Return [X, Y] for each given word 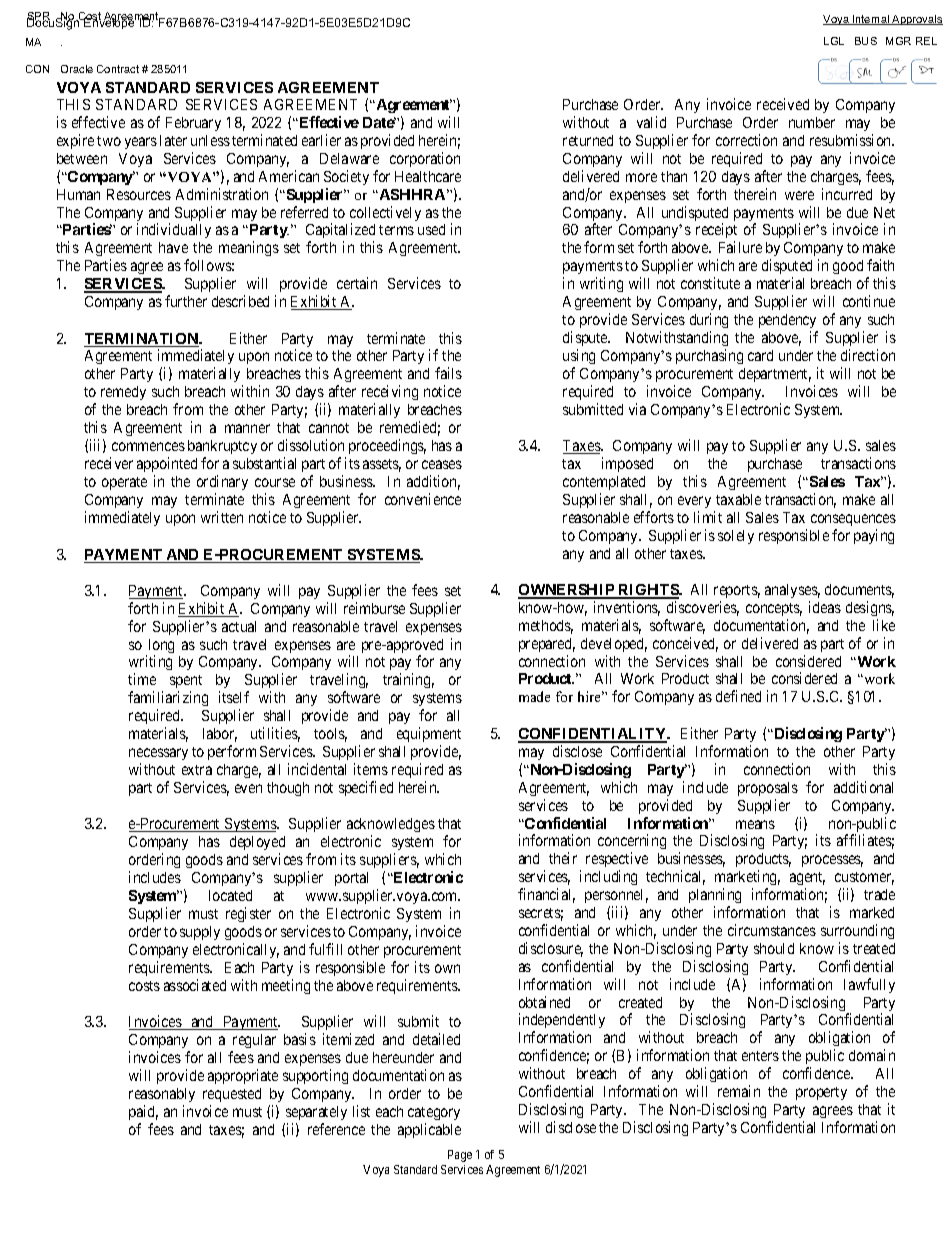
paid [143, 1112]
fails [448, 373]
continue [869, 301]
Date [379, 122]
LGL [834, 41]
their [563, 858]
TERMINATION [142, 340]
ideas [825, 607]
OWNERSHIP [567, 591]
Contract [118, 69]
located [230, 895]
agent [807, 880]
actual [239, 626]
